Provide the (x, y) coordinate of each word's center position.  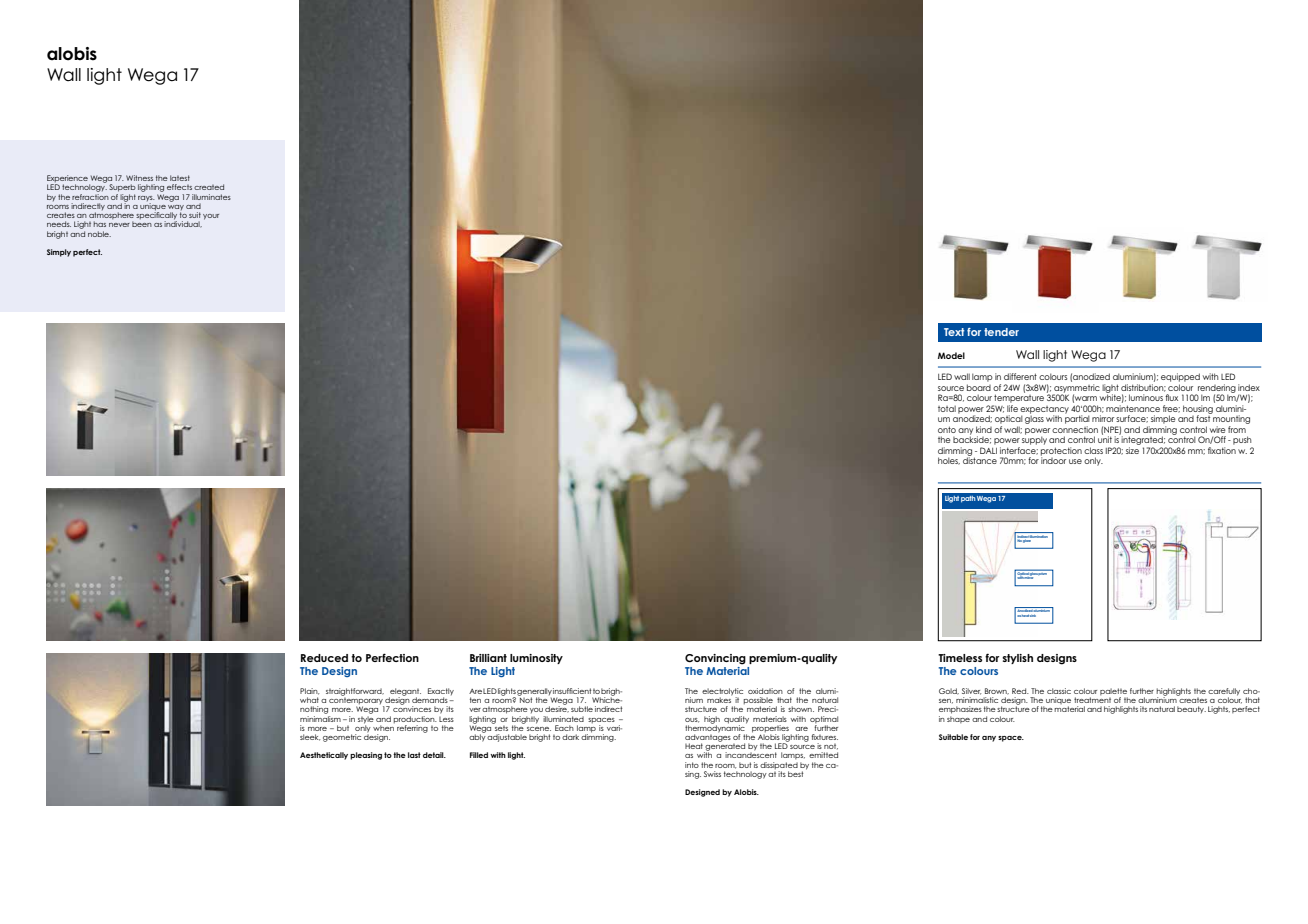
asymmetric (1076, 389)
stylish (1017, 659)
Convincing (715, 659)
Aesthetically (324, 756)
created (209, 187)
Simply (59, 253)
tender (1001, 332)
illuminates (211, 197)
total (947, 409)
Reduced (324, 658)
